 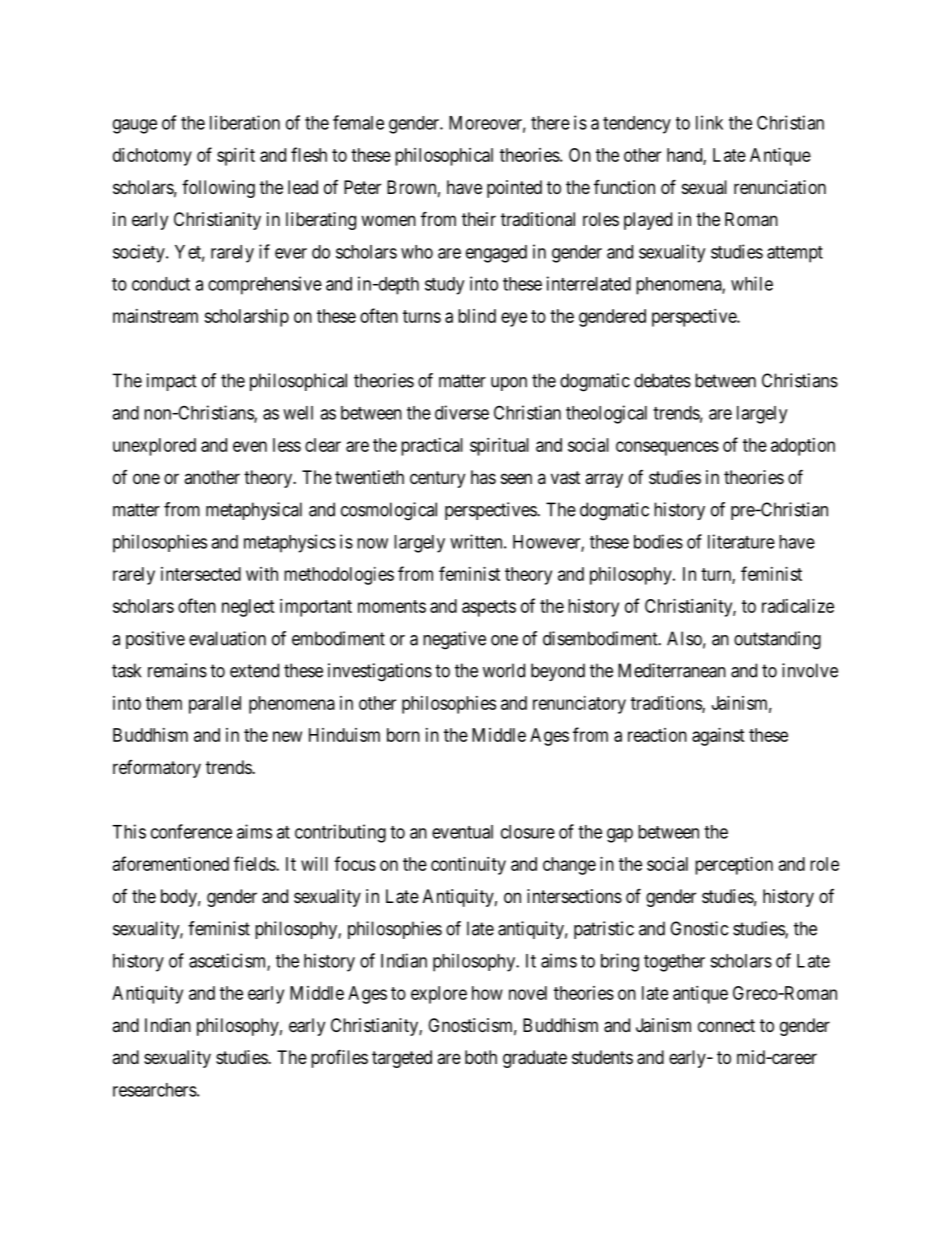 I want to click on pointed, so click(x=514, y=189).
